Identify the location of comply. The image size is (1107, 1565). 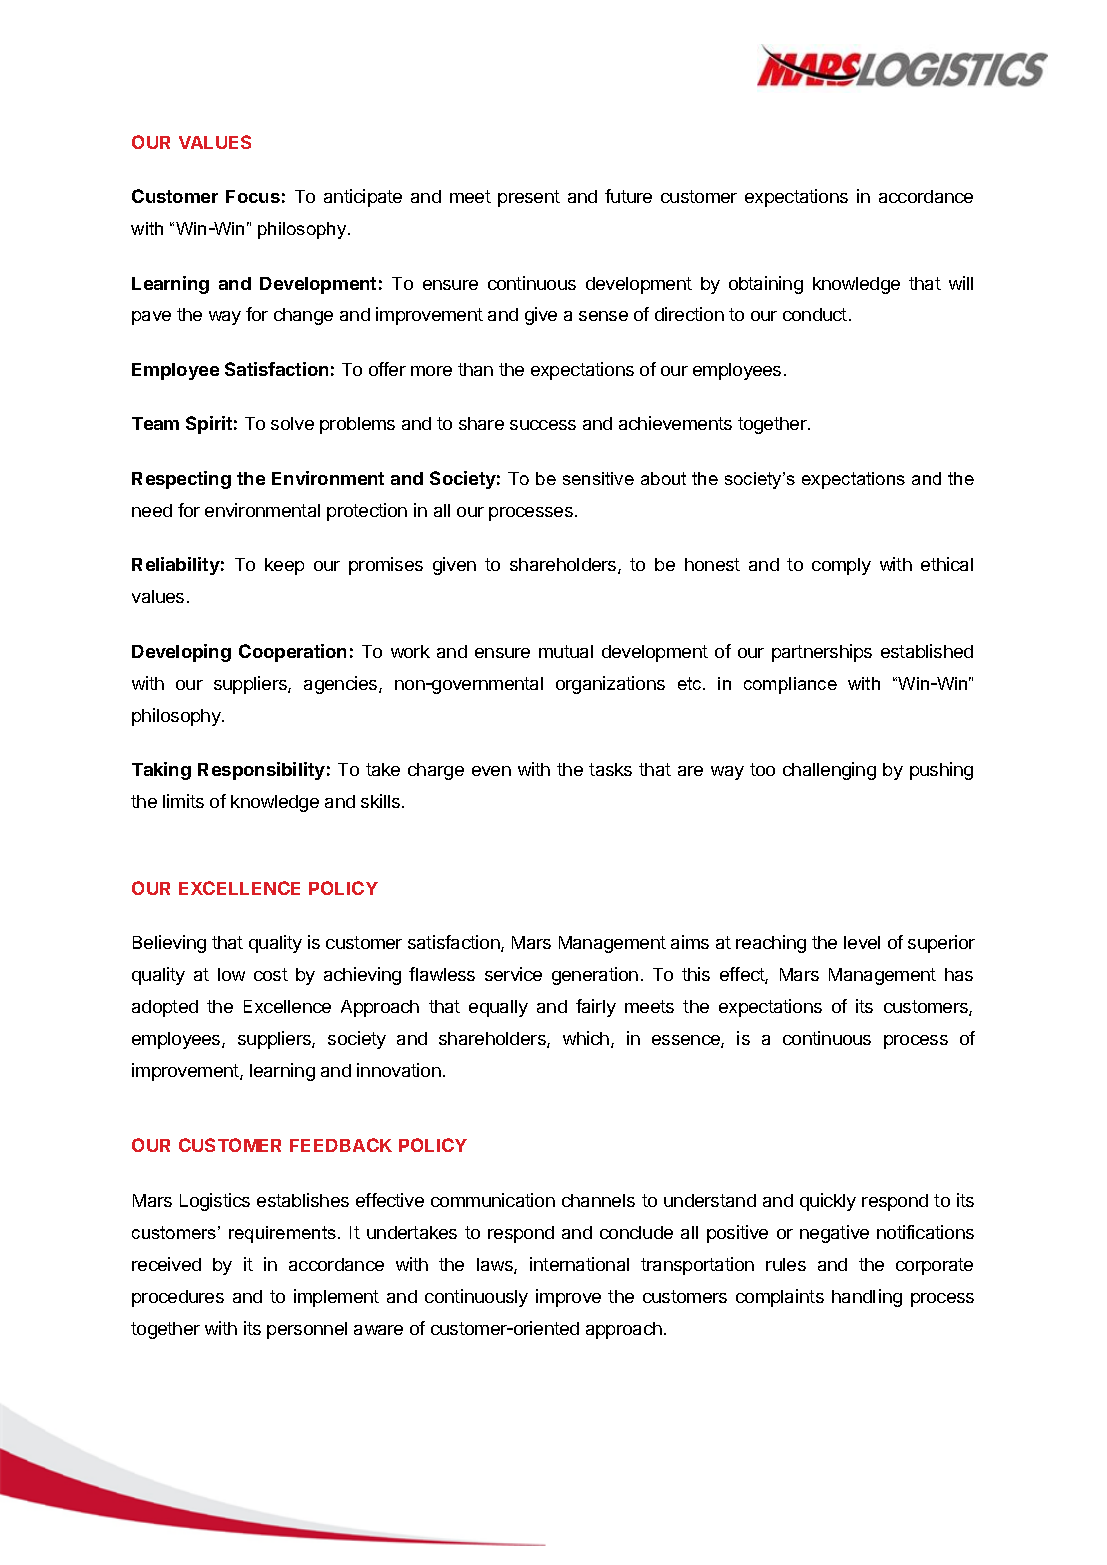
(841, 566).
